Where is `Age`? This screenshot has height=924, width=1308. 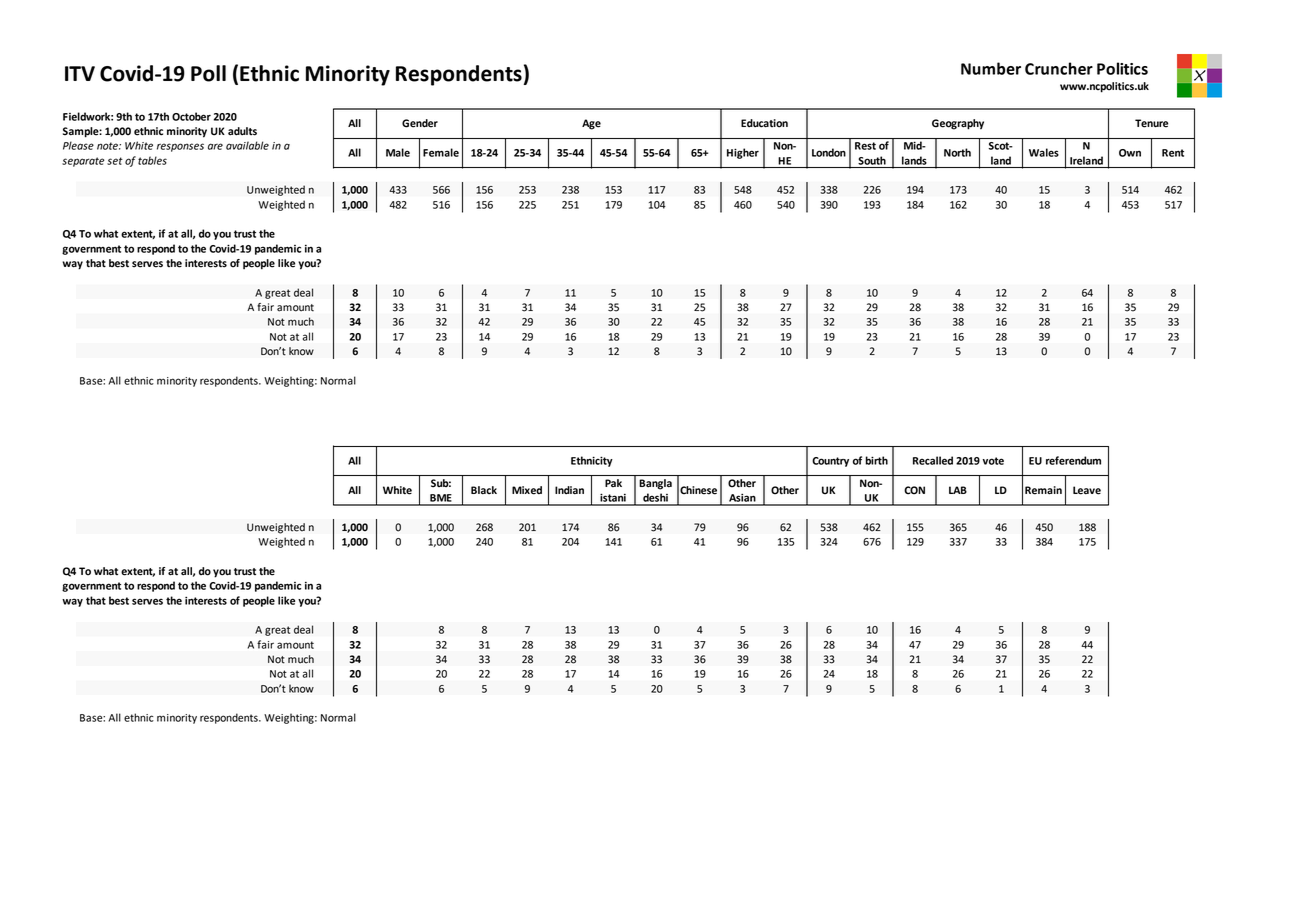 Age is located at coordinates (591, 124).
